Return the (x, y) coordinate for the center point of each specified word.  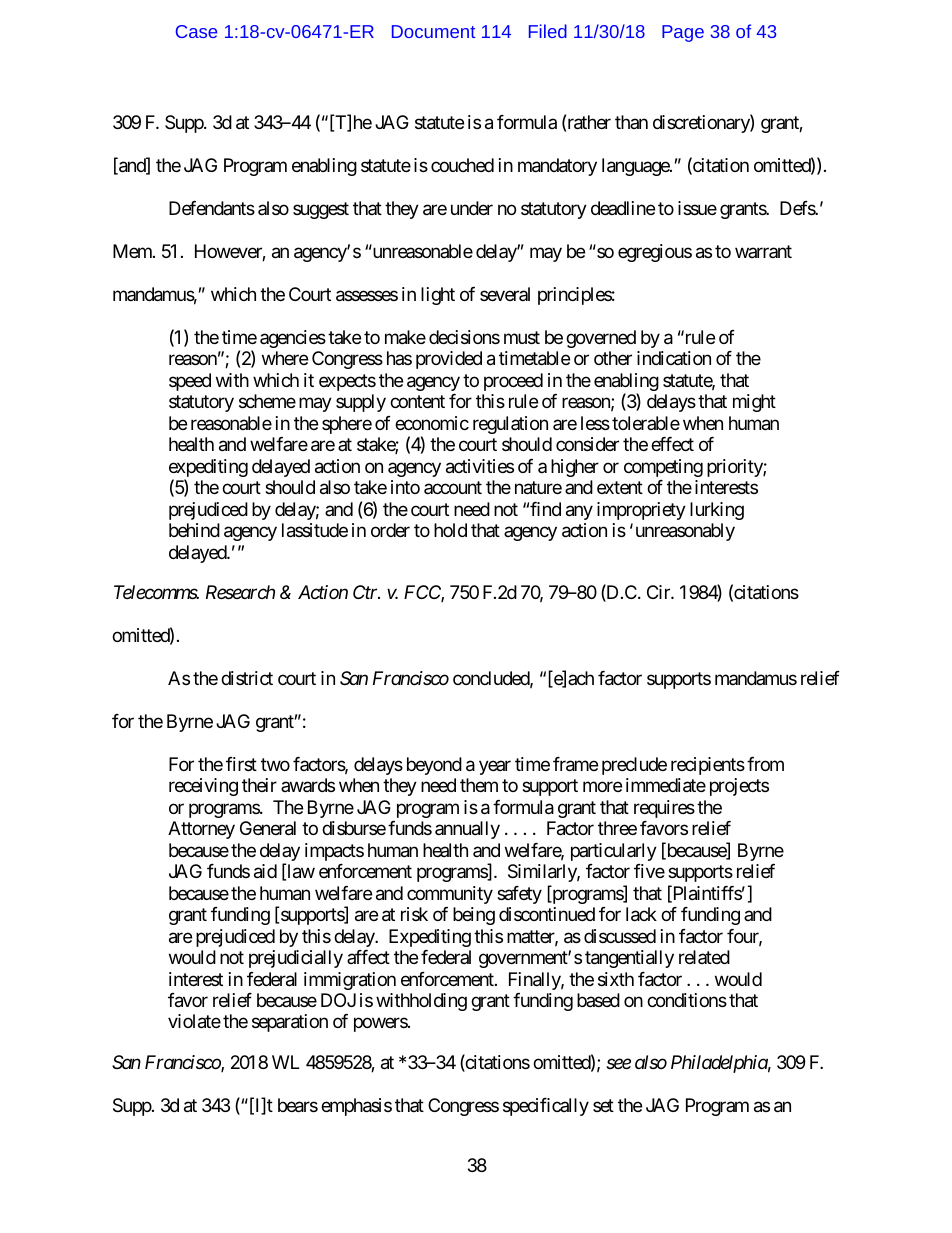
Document (433, 31)
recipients (708, 766)
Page (683, 33)
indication (674, 358)
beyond (434, 766)
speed (190, 382)
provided (449, 360)
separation (290, 1023)
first (241, 764)
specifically (546, 1107)
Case (196, 31)
